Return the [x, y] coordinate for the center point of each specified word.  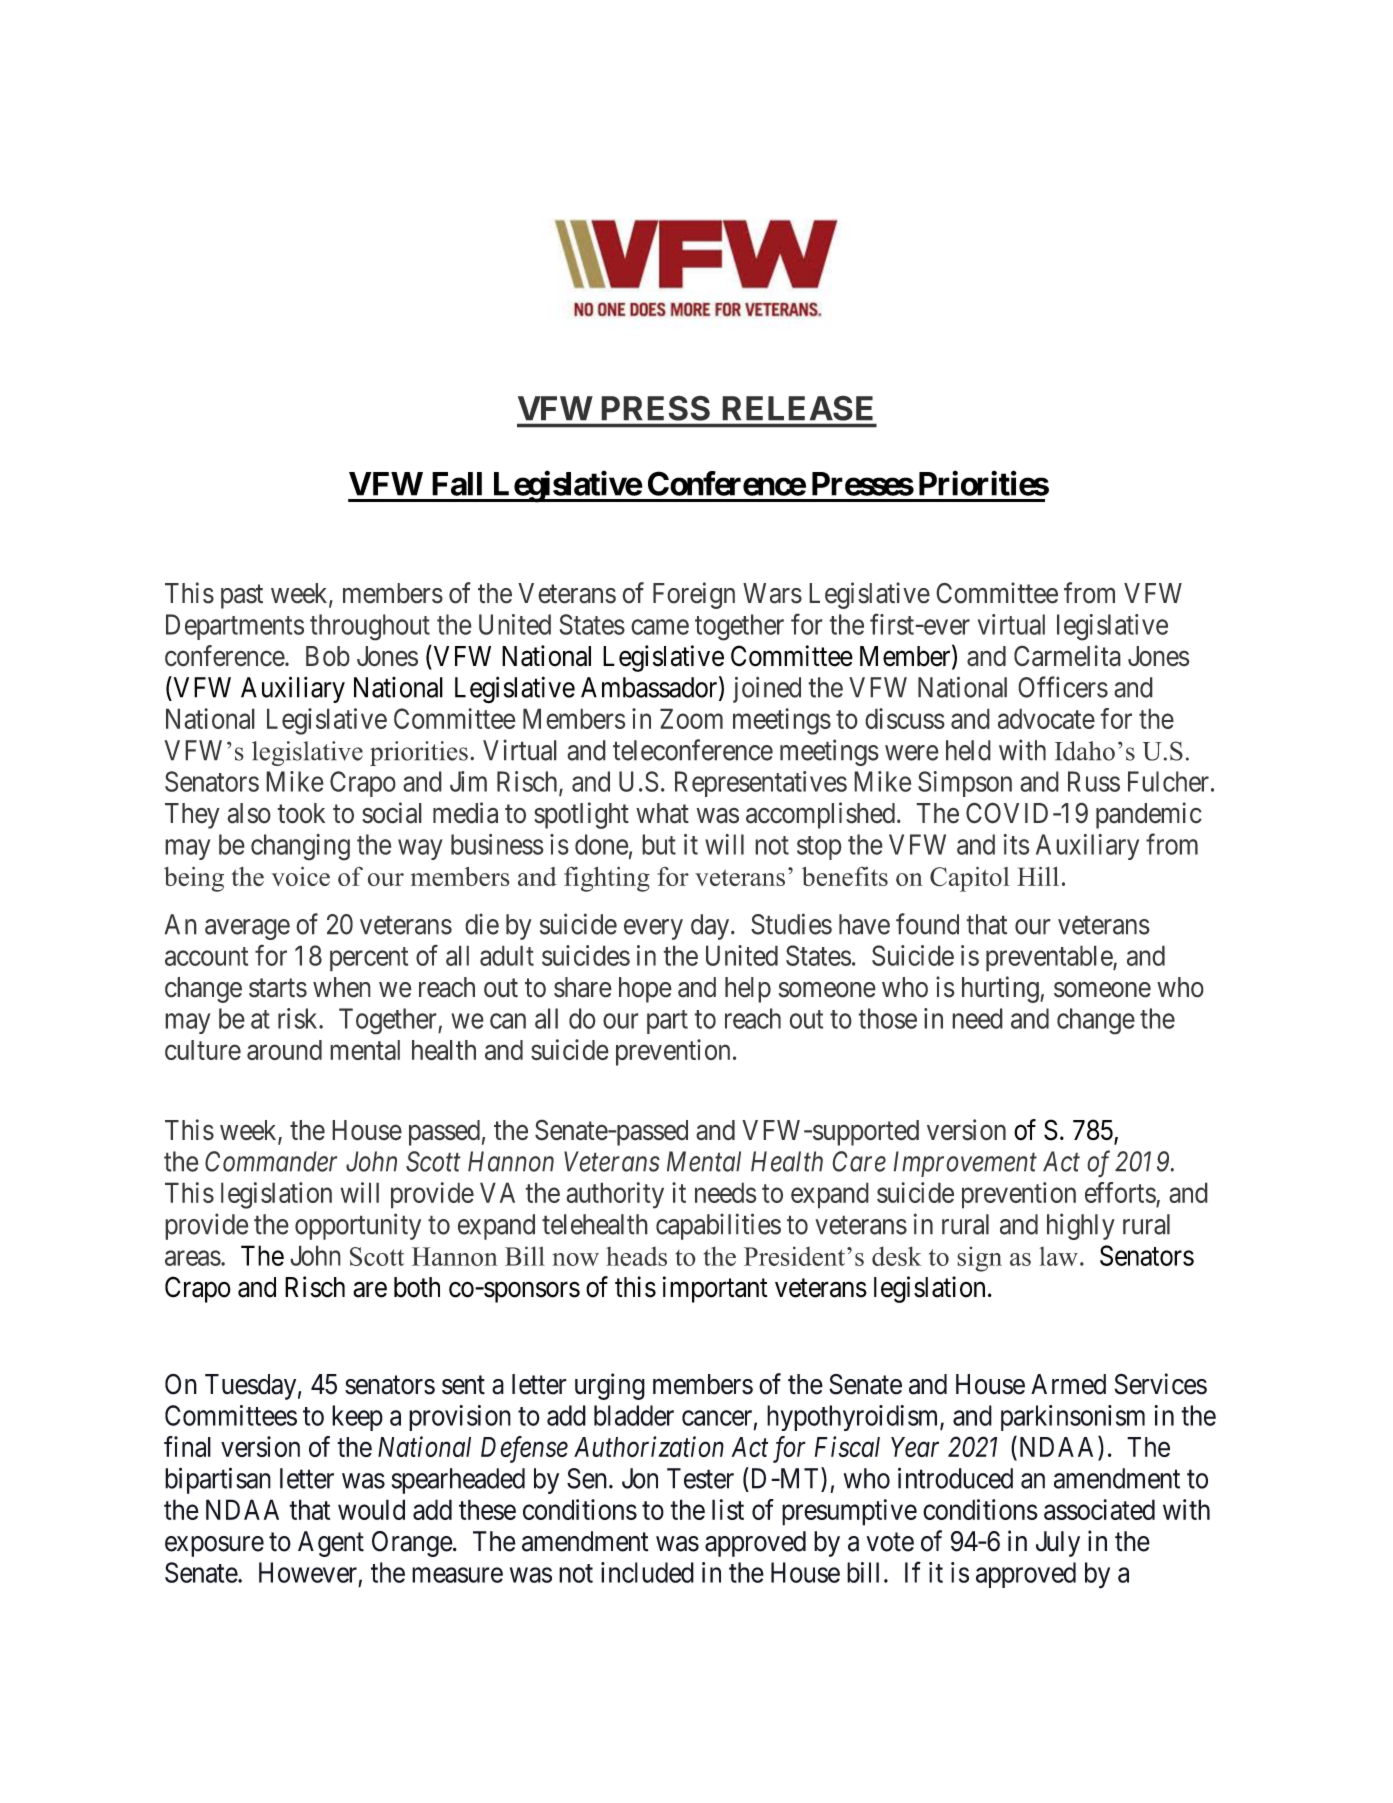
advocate [1046, 718]
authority [615, 1195]
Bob [328, 656]
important [715, 1289]
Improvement [965, 1164]
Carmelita [1067, 656]
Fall [457, 484]
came [660, 627]
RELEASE [798, 408]
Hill [1038, 876]
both [417, 1287]
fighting [607, 879]
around [284, 1050]
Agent [331, 1544]
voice [300, 876]
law [1058, 1256]
